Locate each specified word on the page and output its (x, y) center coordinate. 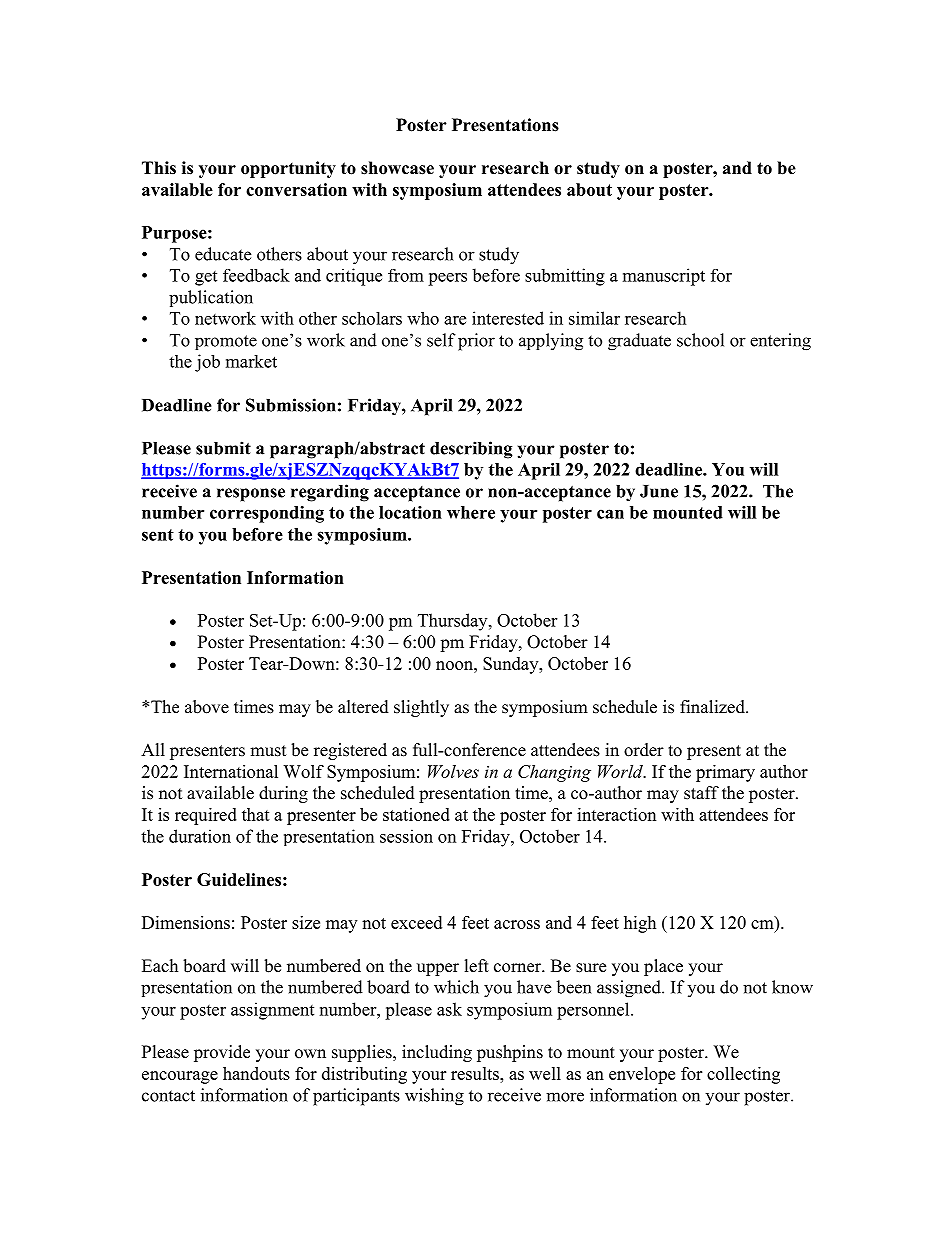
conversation (296, 189)
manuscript (664, 277)
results (476, 1073)
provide (222, 1053)
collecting (743, 1075)
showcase (397, 168)
